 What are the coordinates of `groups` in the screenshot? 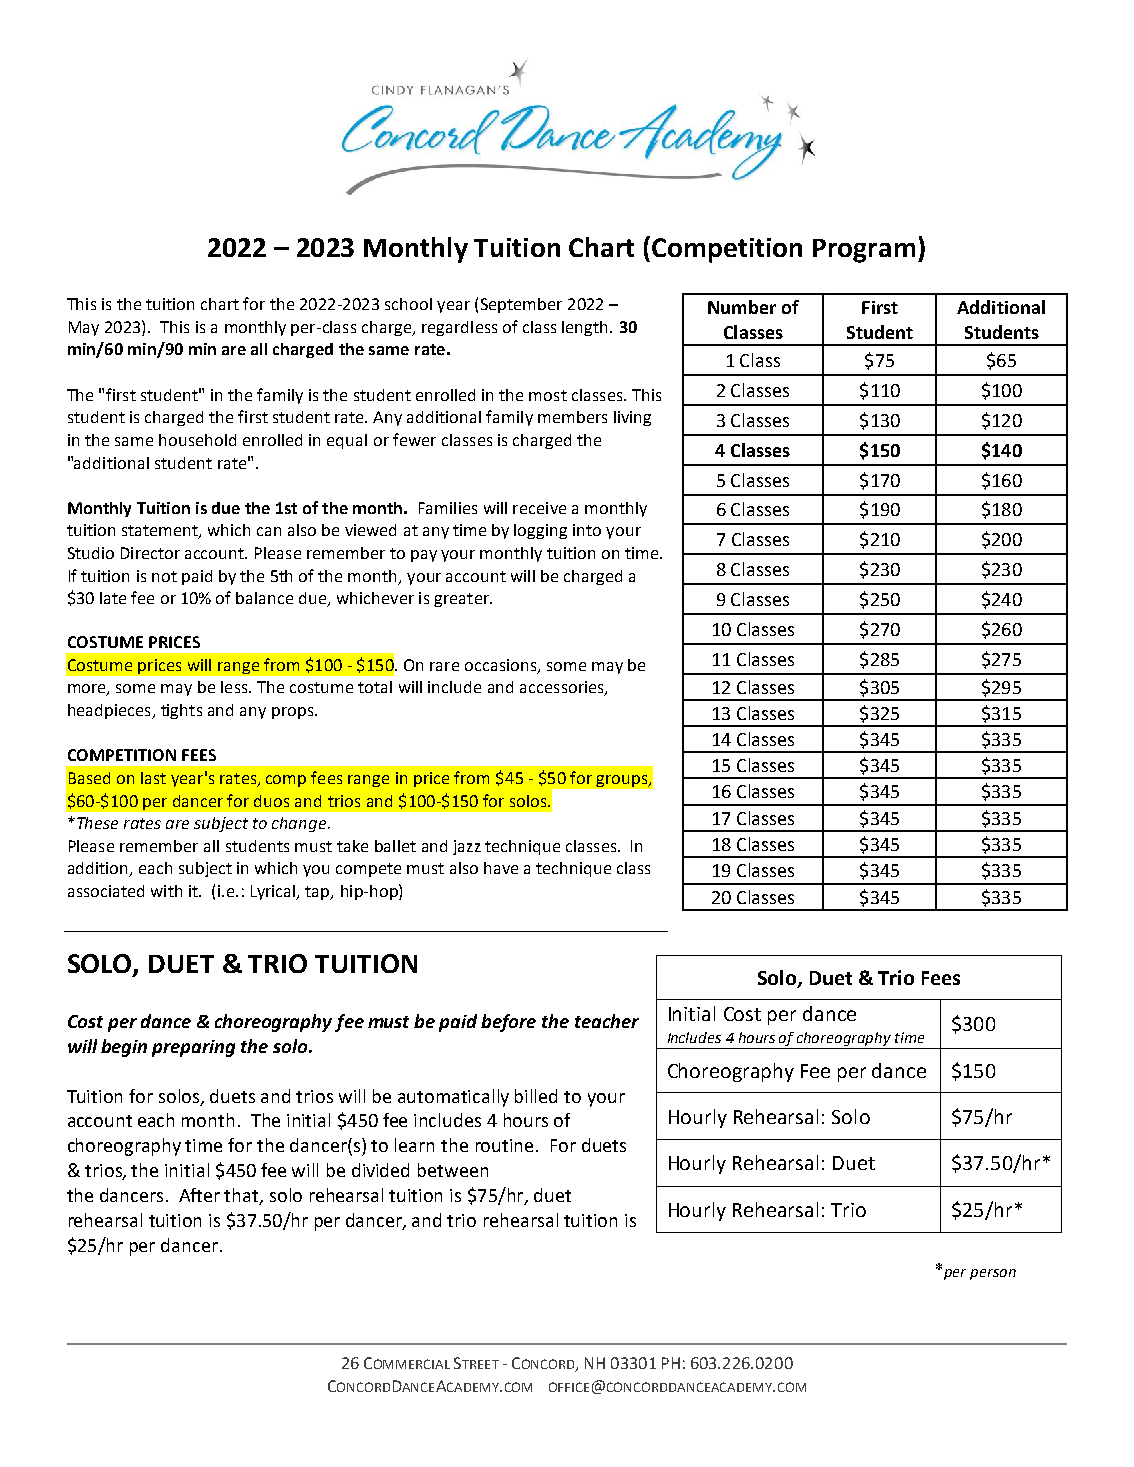 It's located at (623, 781).
